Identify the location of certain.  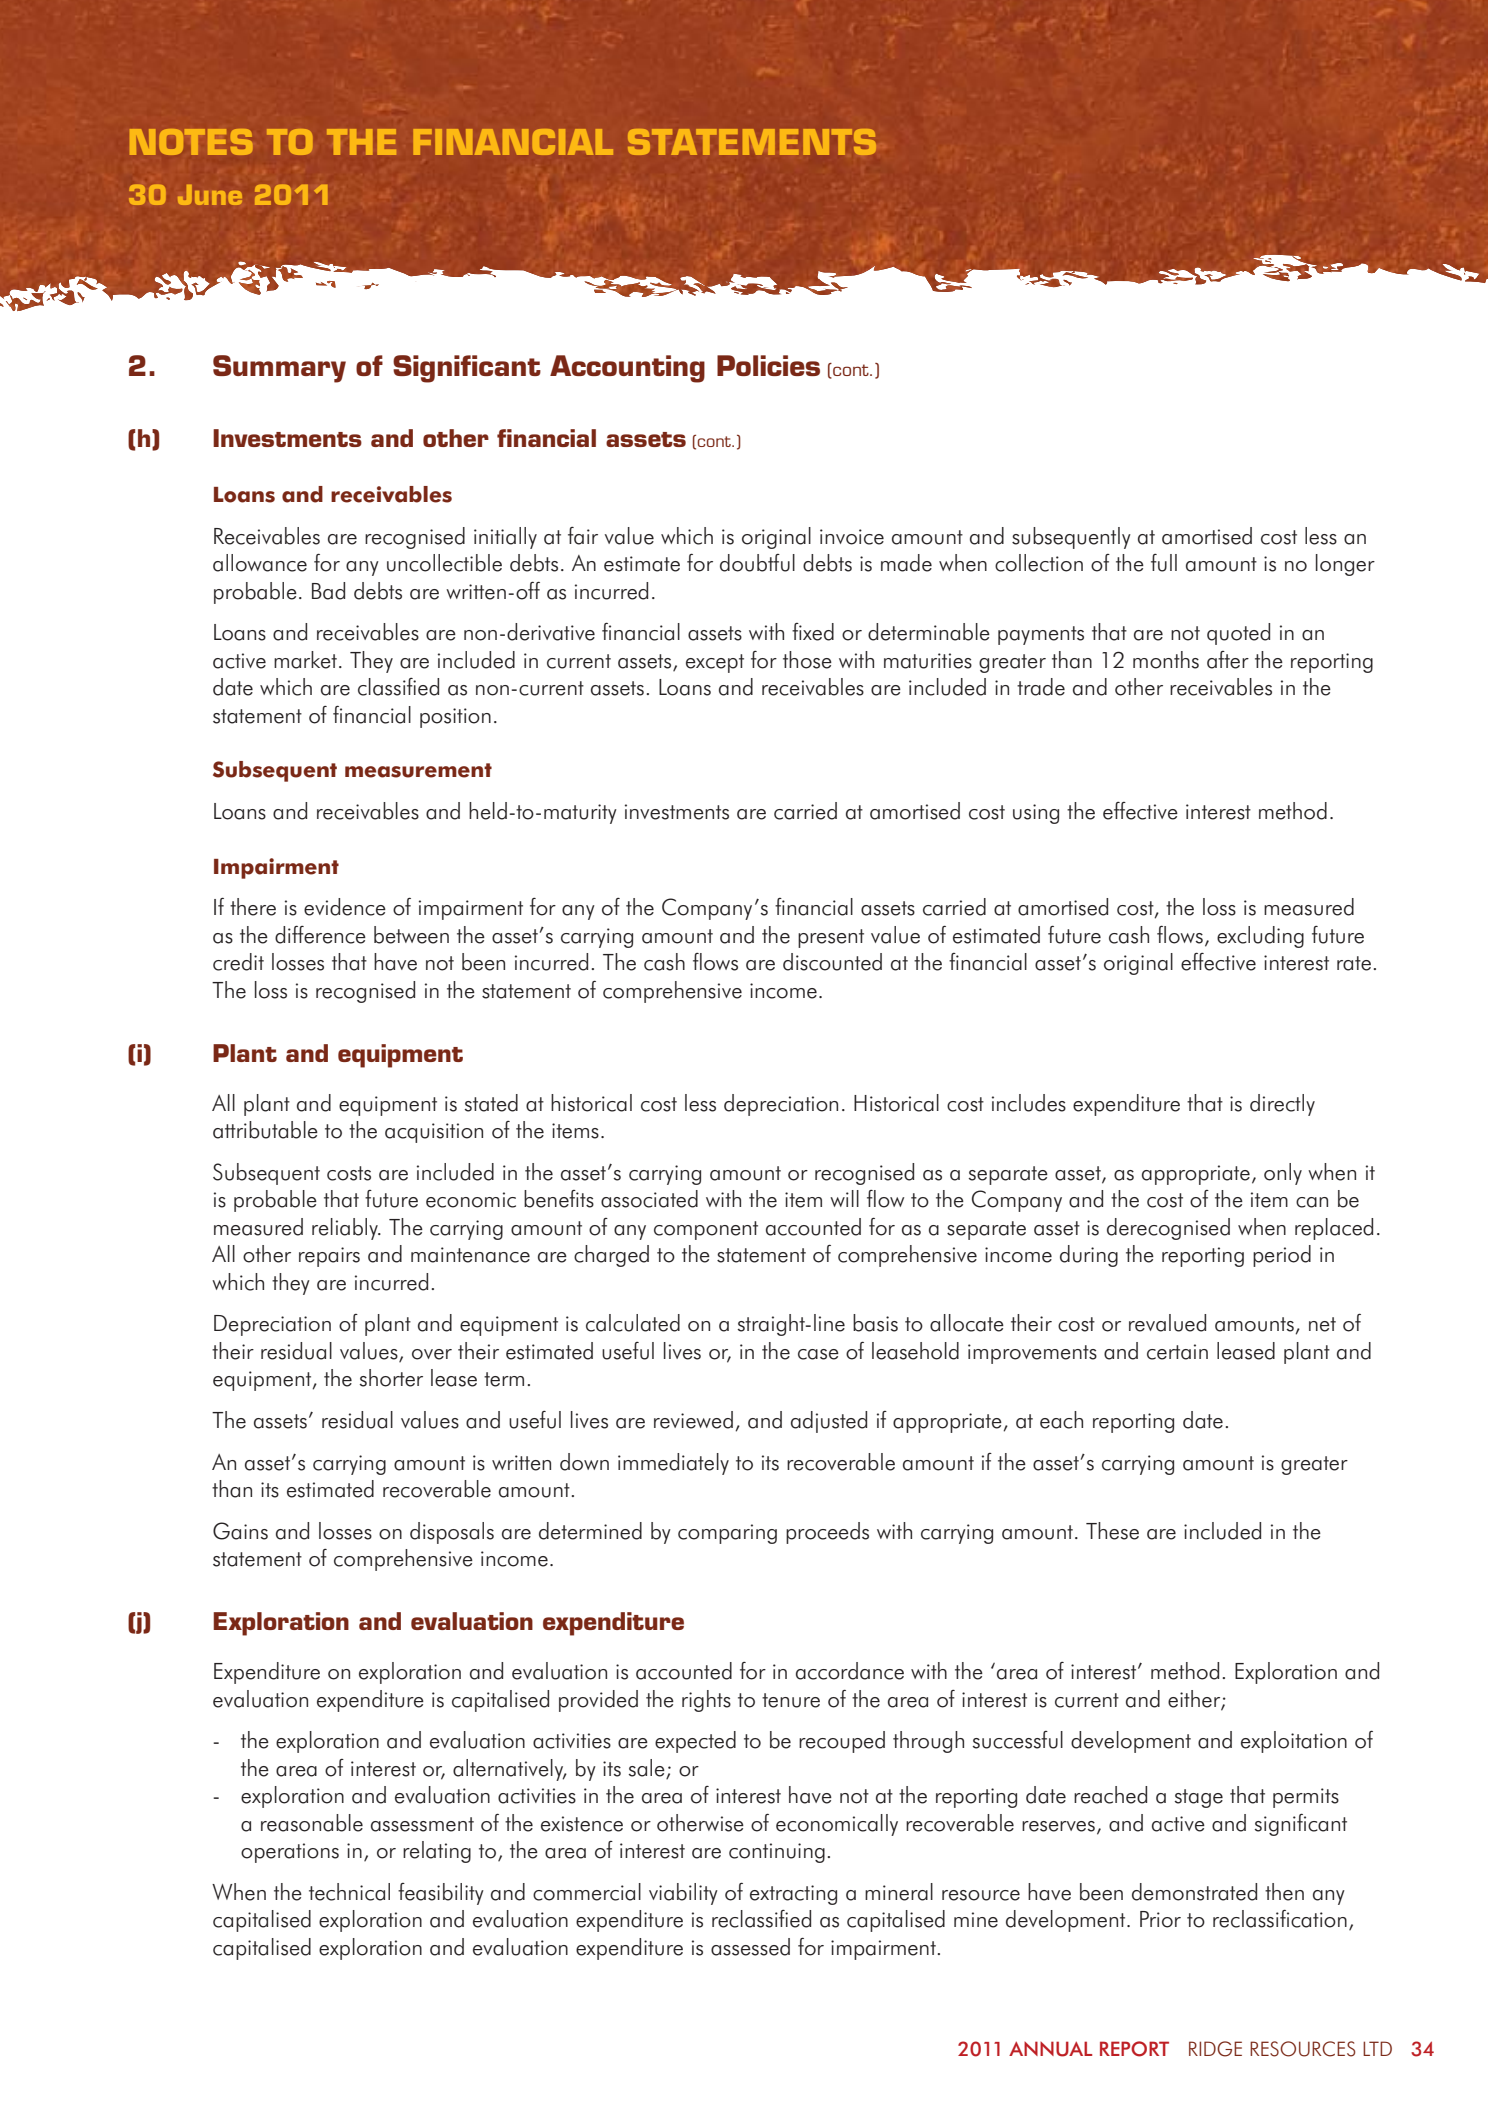
(1177, 1352).
